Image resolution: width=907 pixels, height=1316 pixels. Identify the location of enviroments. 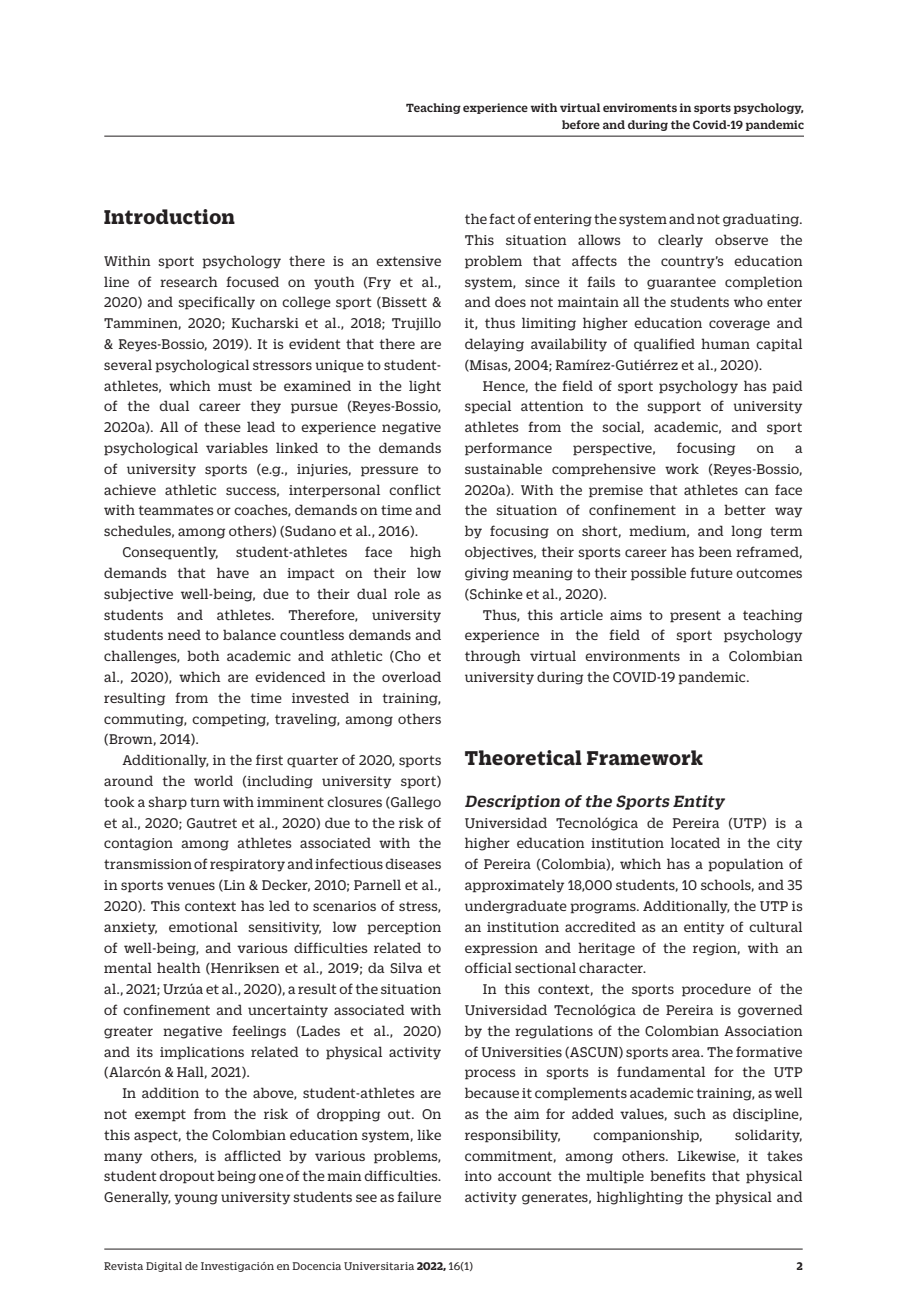
(640, 107).
